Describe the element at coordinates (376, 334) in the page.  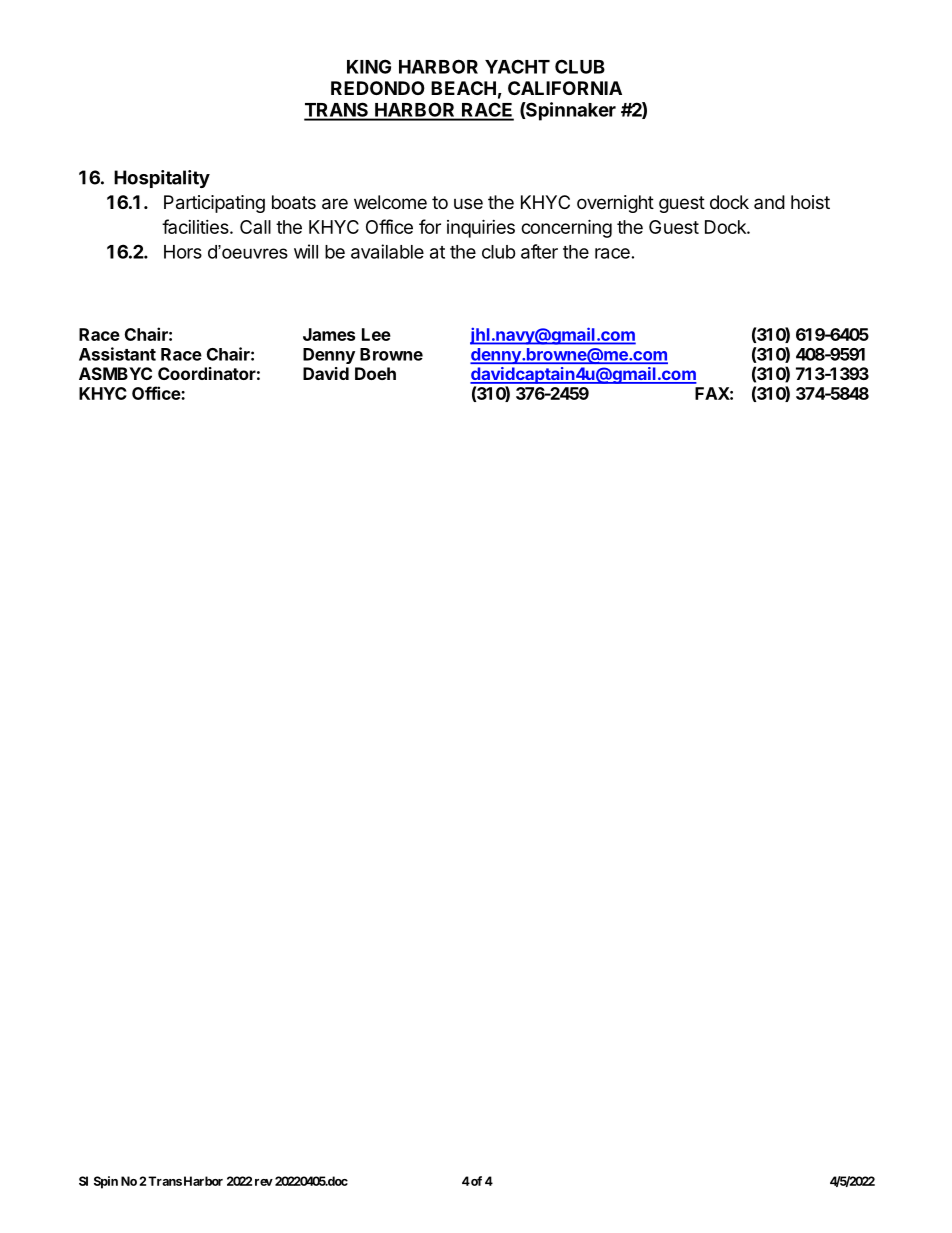
I see `Lee` at that location.
